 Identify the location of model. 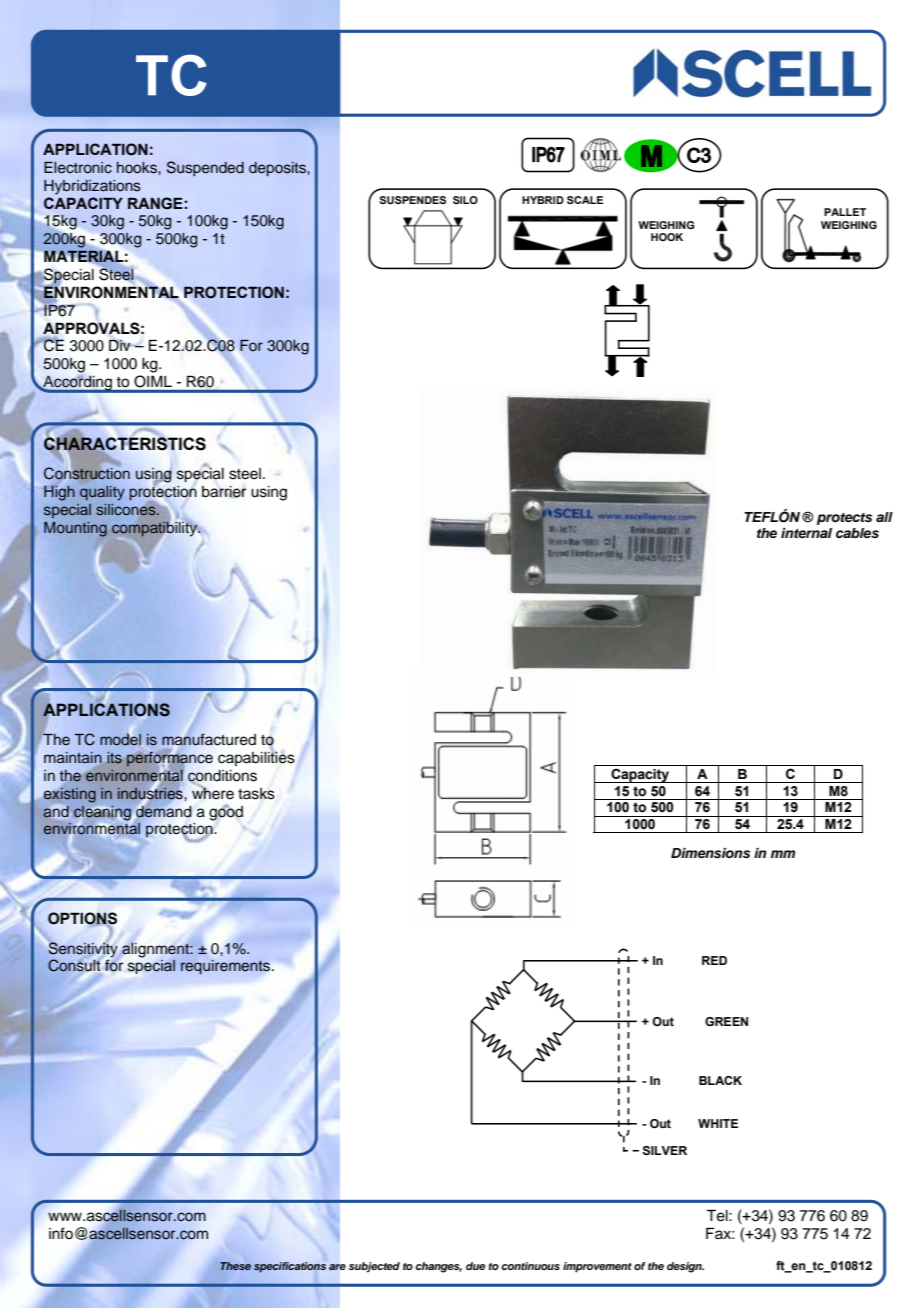
(120, 739).
